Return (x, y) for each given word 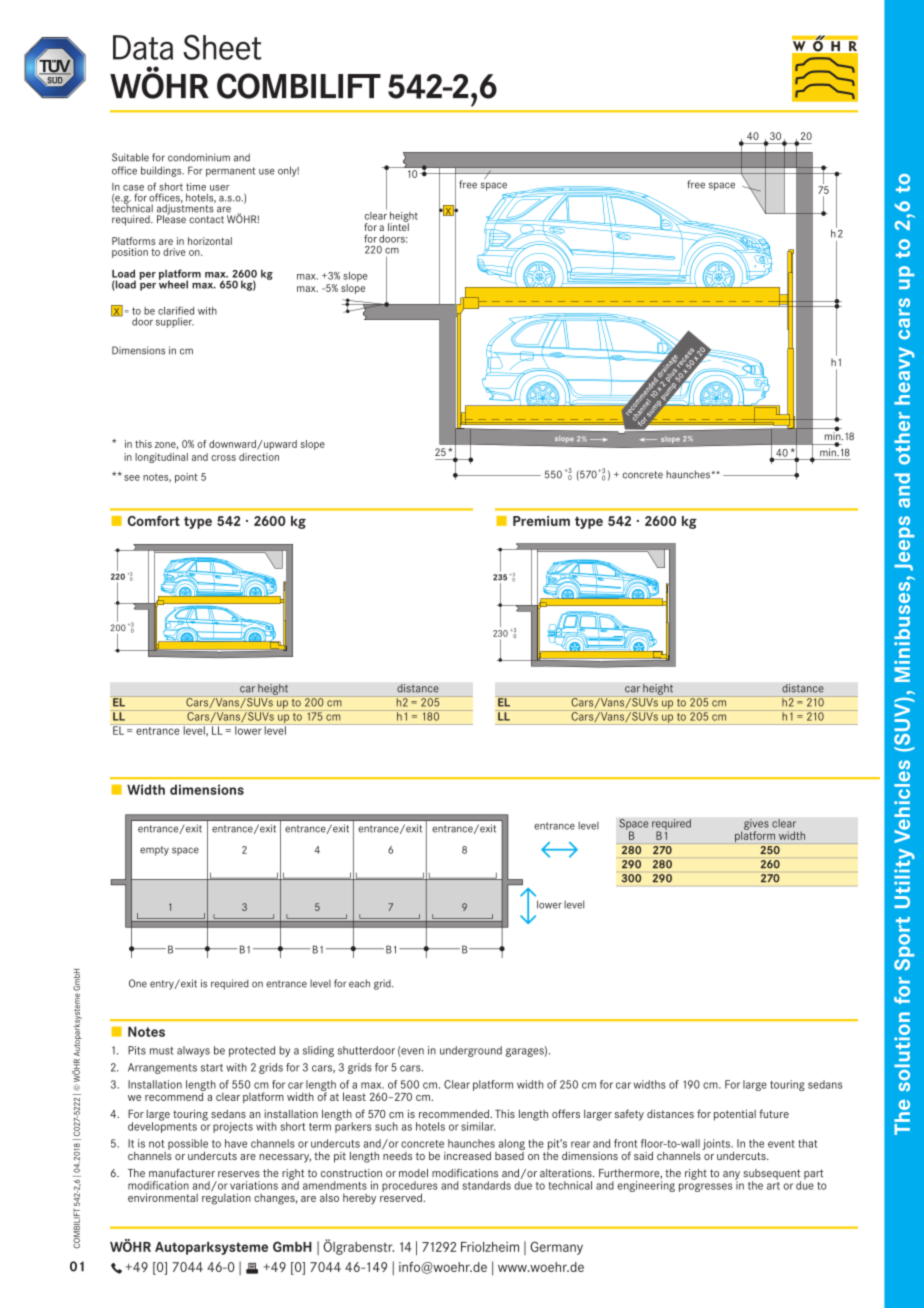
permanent (230, 172)
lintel (398, 226)
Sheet (222, 47)
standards (486, 1185)
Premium (541, 521)
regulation (226, 1198)
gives (756, 825)
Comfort (154, 520)
